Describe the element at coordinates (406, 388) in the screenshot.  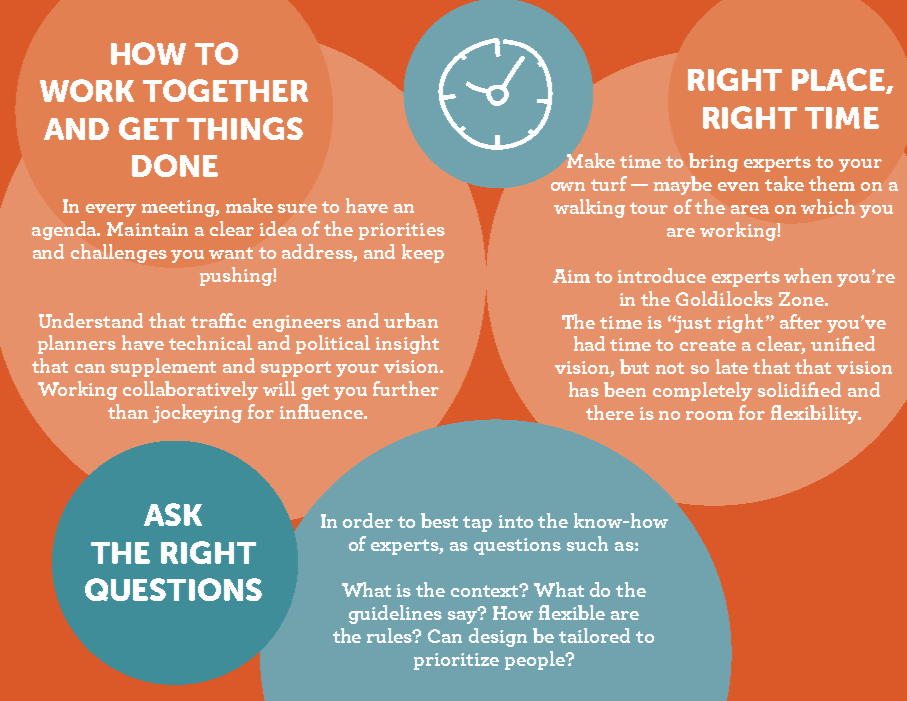
I see `further` at that location.
